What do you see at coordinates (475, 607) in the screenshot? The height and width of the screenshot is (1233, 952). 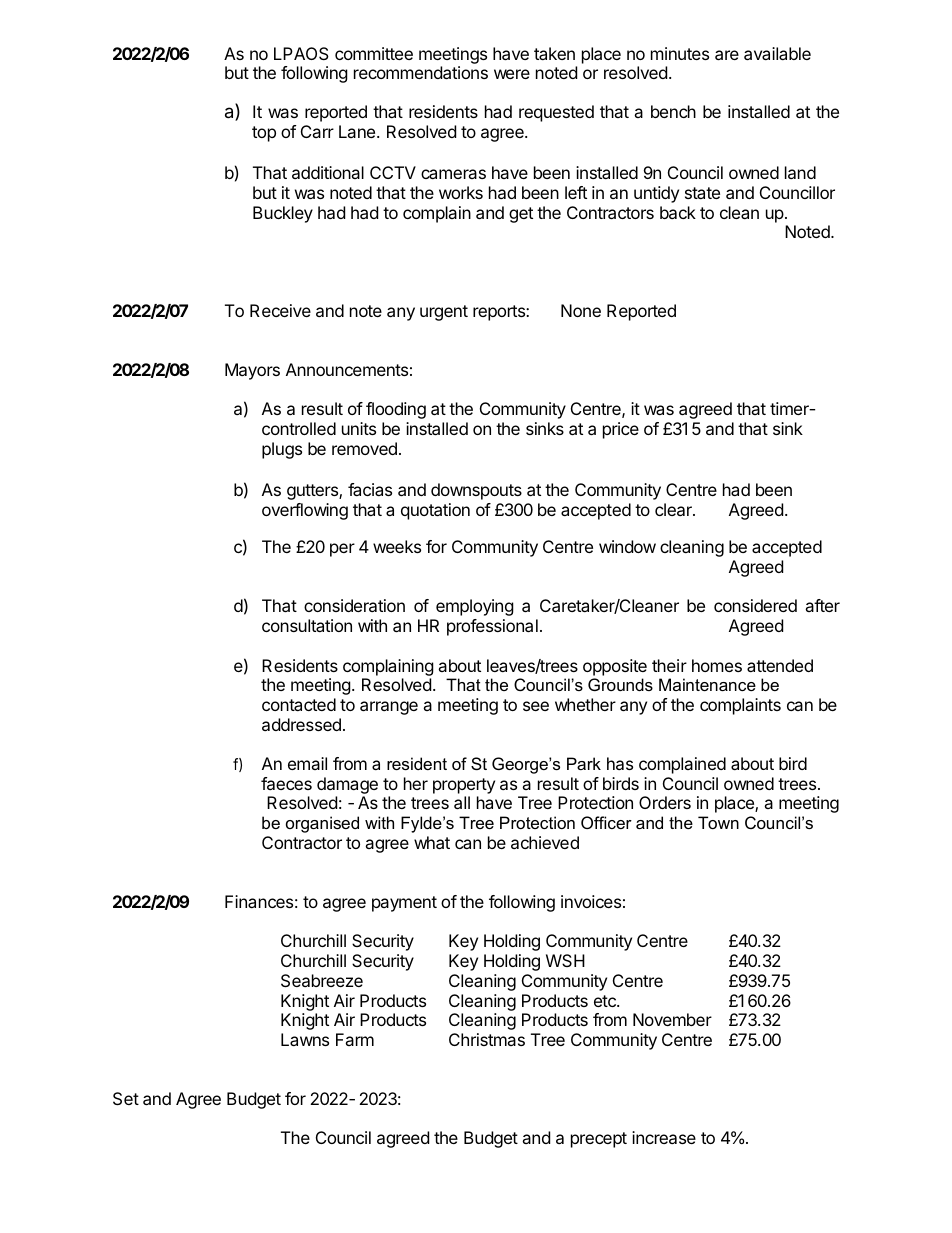 I see `employing` at bounding box center [475, 607].
